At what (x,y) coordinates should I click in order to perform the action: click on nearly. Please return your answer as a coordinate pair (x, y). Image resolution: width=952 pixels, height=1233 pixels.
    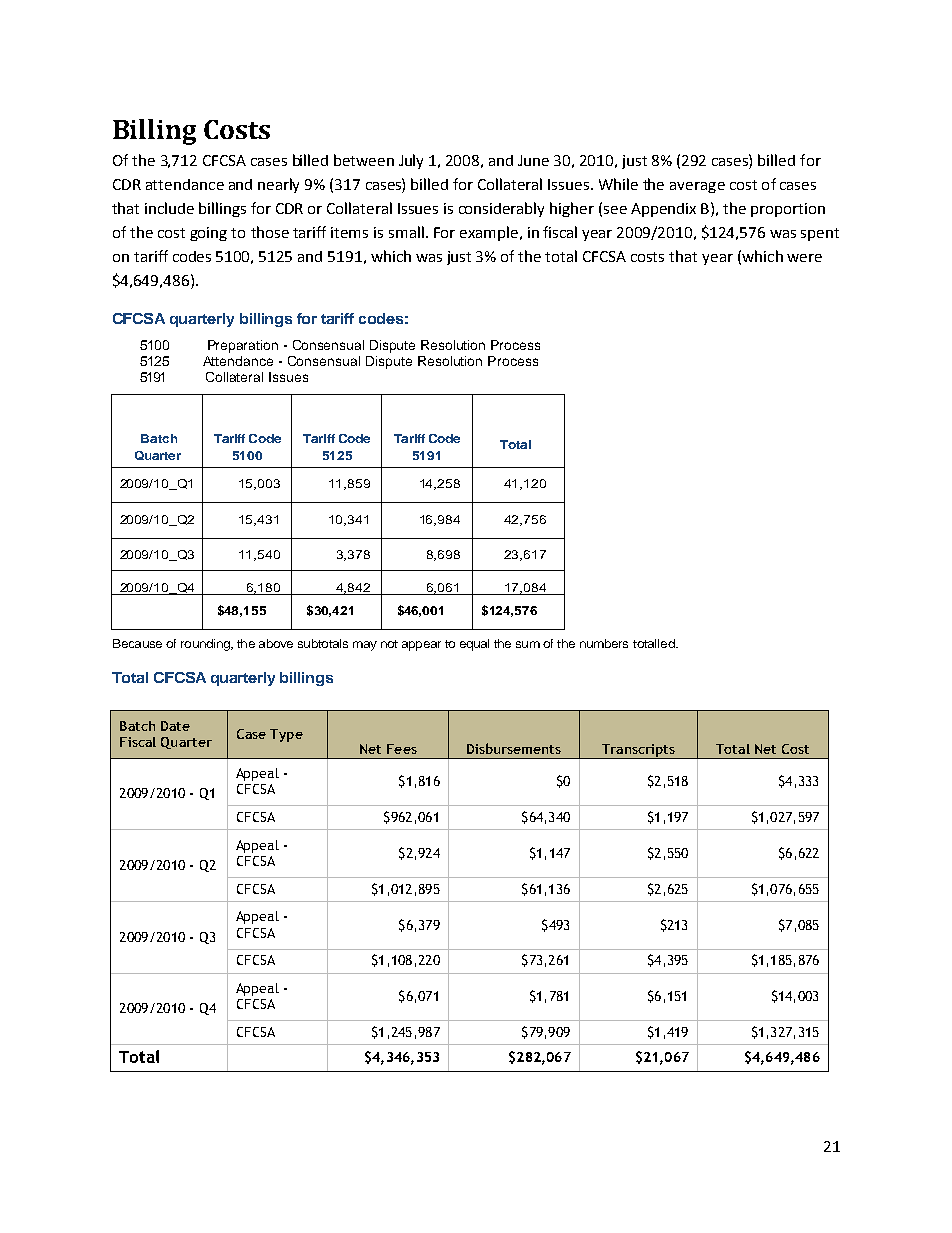
    Looking at the image, I should click on (278, 185).
